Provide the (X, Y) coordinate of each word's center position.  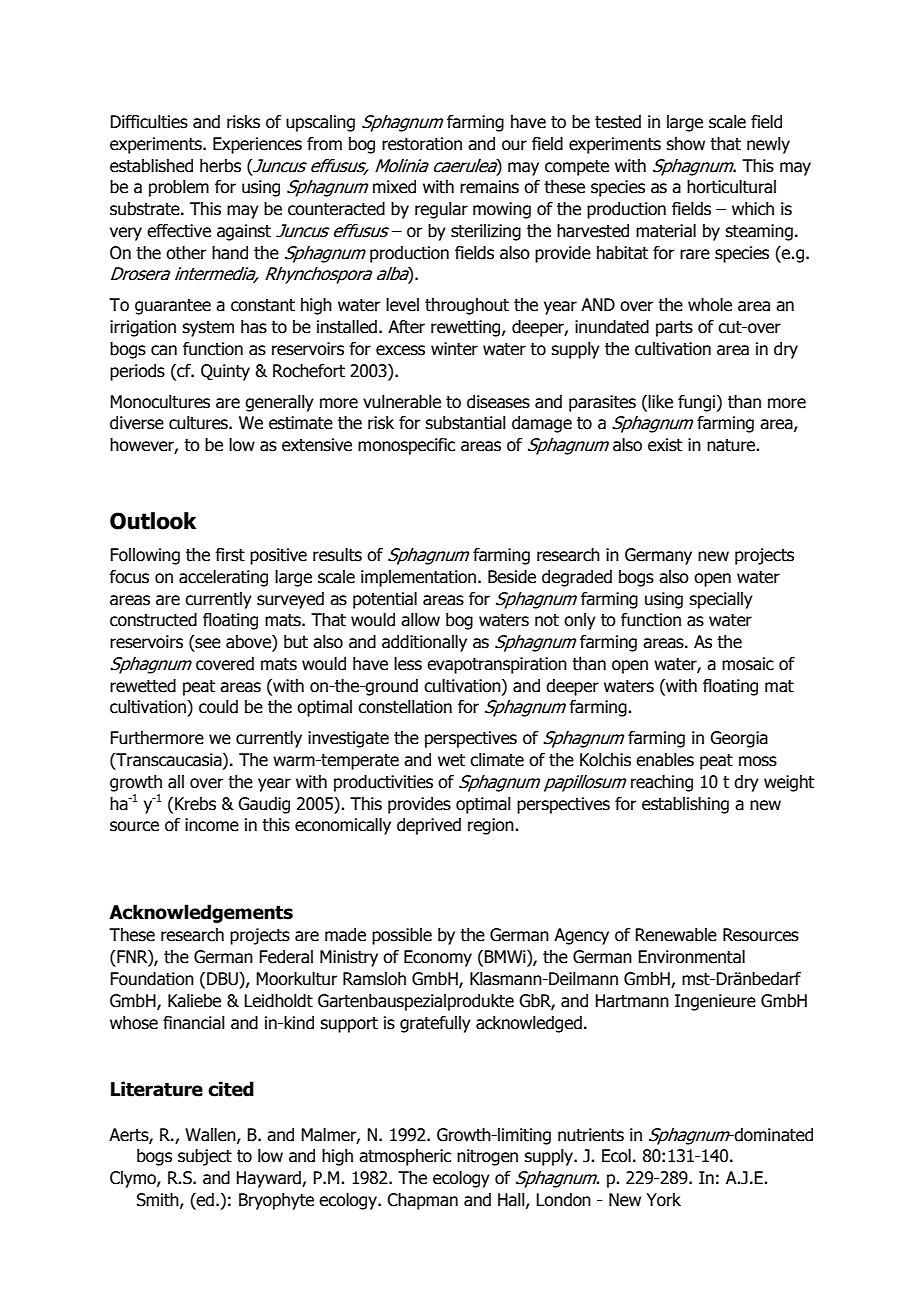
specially (721, 600)
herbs (220, 166)
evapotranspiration (497, 665)
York (663, 1200)
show (685, 144)
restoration (422, 144)
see (207, 643)
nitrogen (487, 1157)
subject (205, 1157)
